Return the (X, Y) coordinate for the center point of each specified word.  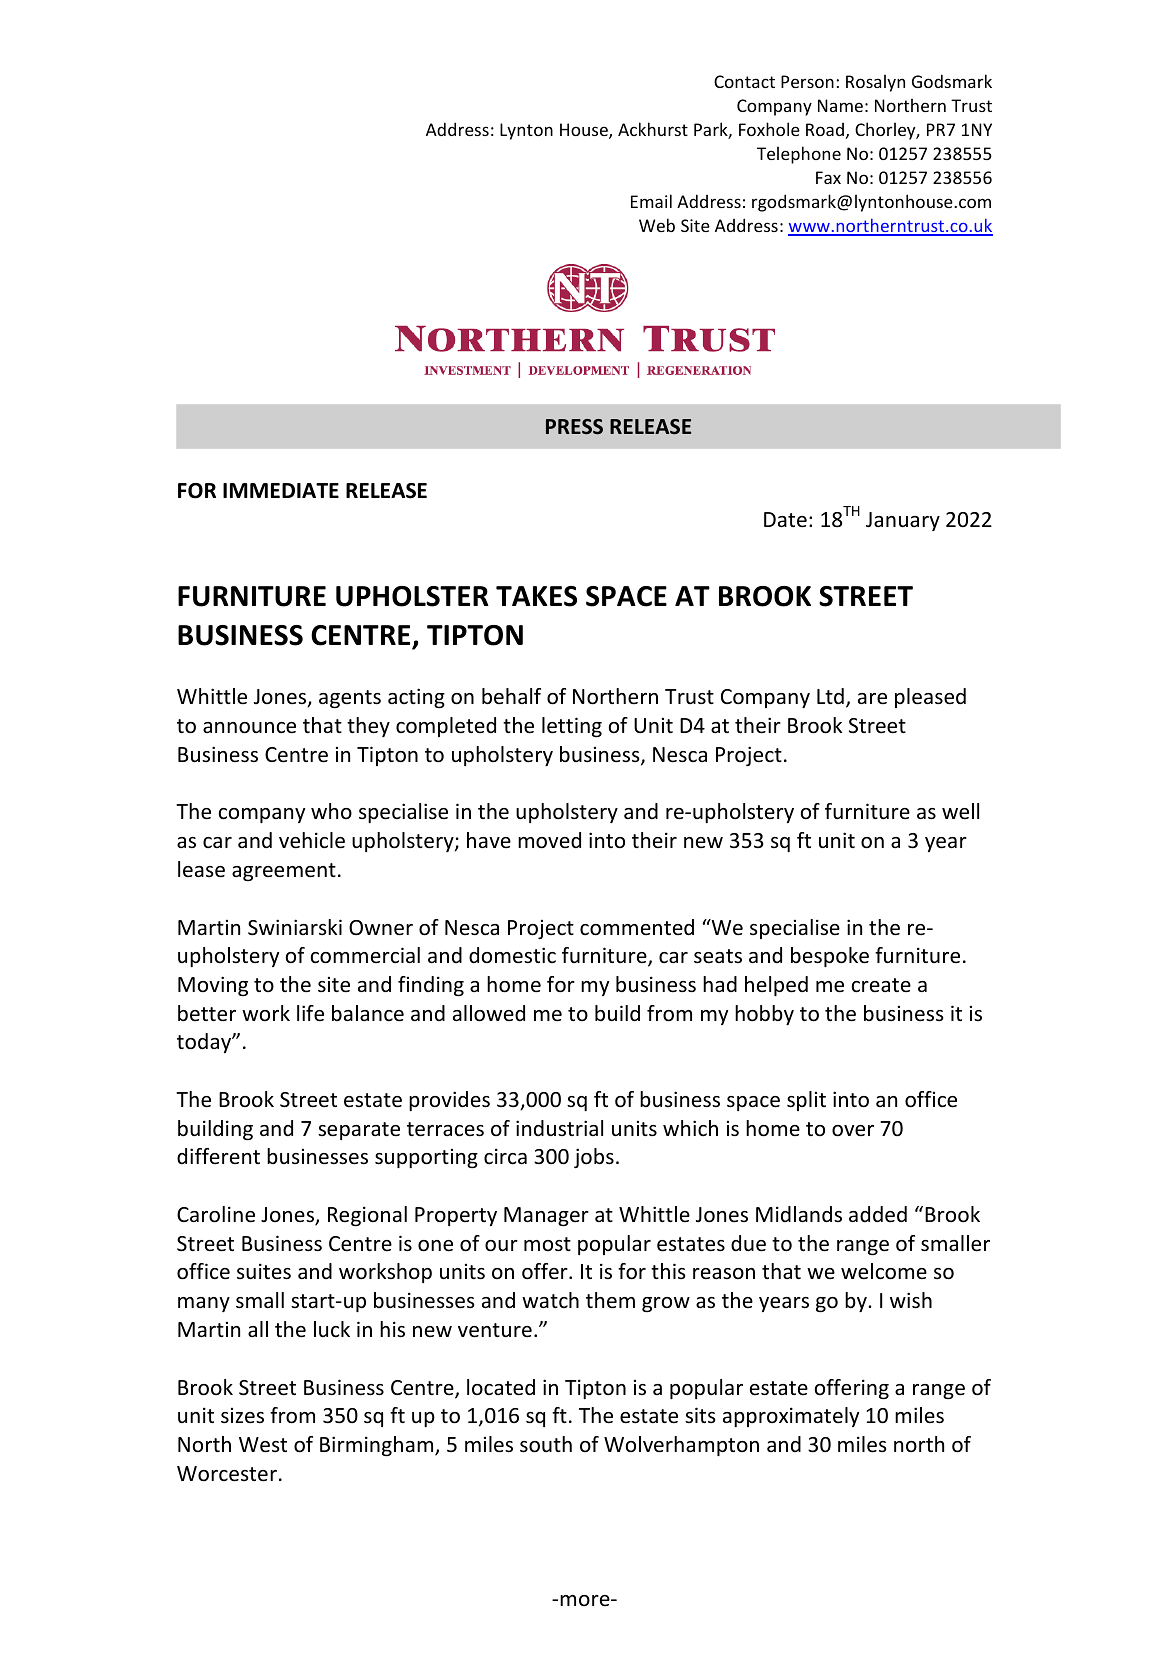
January (903, 521)
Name (840, 105)
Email (651, 201)
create (881, 985)
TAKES (536, 596)
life (310, 1013)
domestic (512, 955)
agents (350, 699)
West (263, 1445)
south (546, 1444)
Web (657, 225)
